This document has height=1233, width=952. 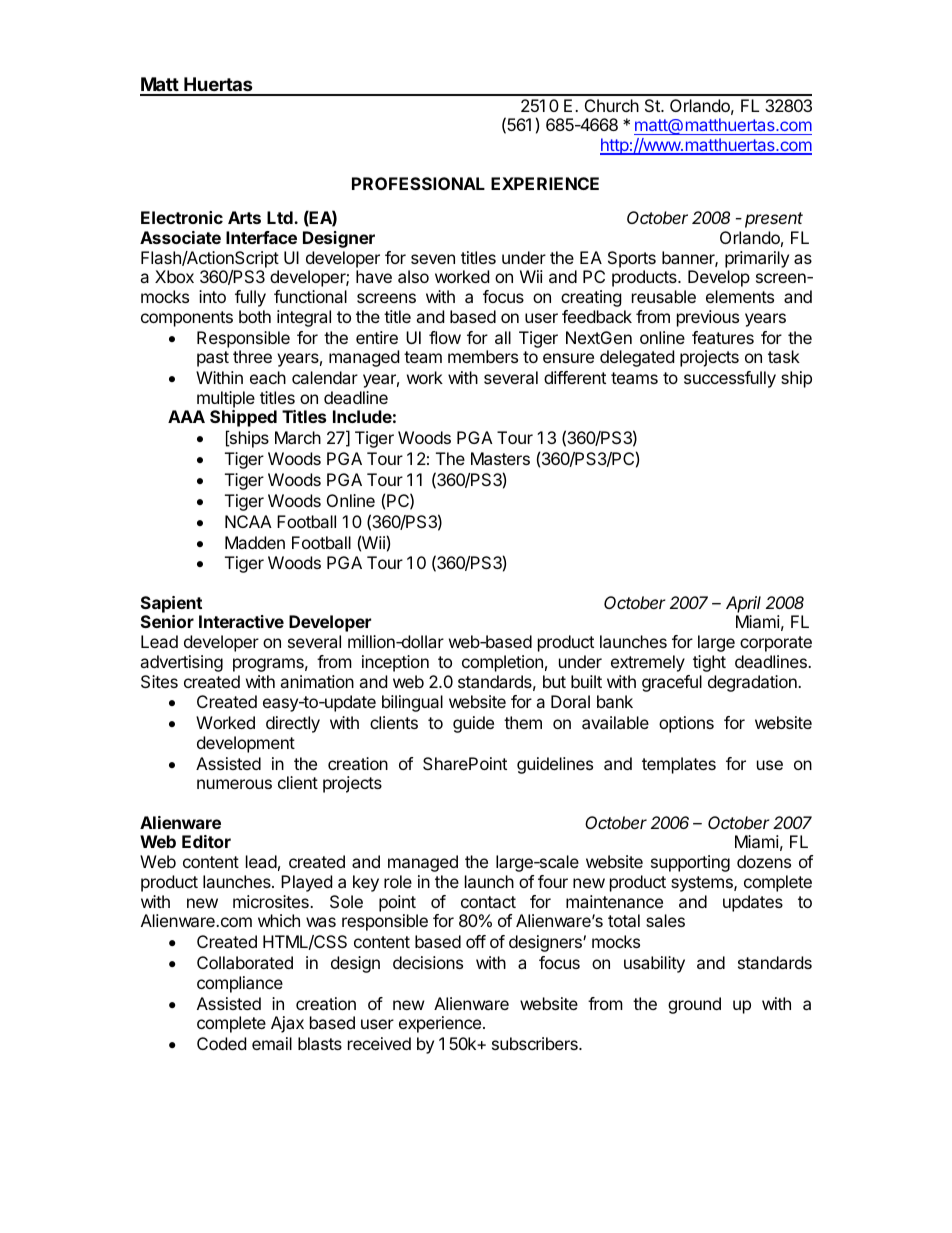 What do you see at coordinates (502, 663) in the document?
I see `completion` at bounding box center [502, 663].
